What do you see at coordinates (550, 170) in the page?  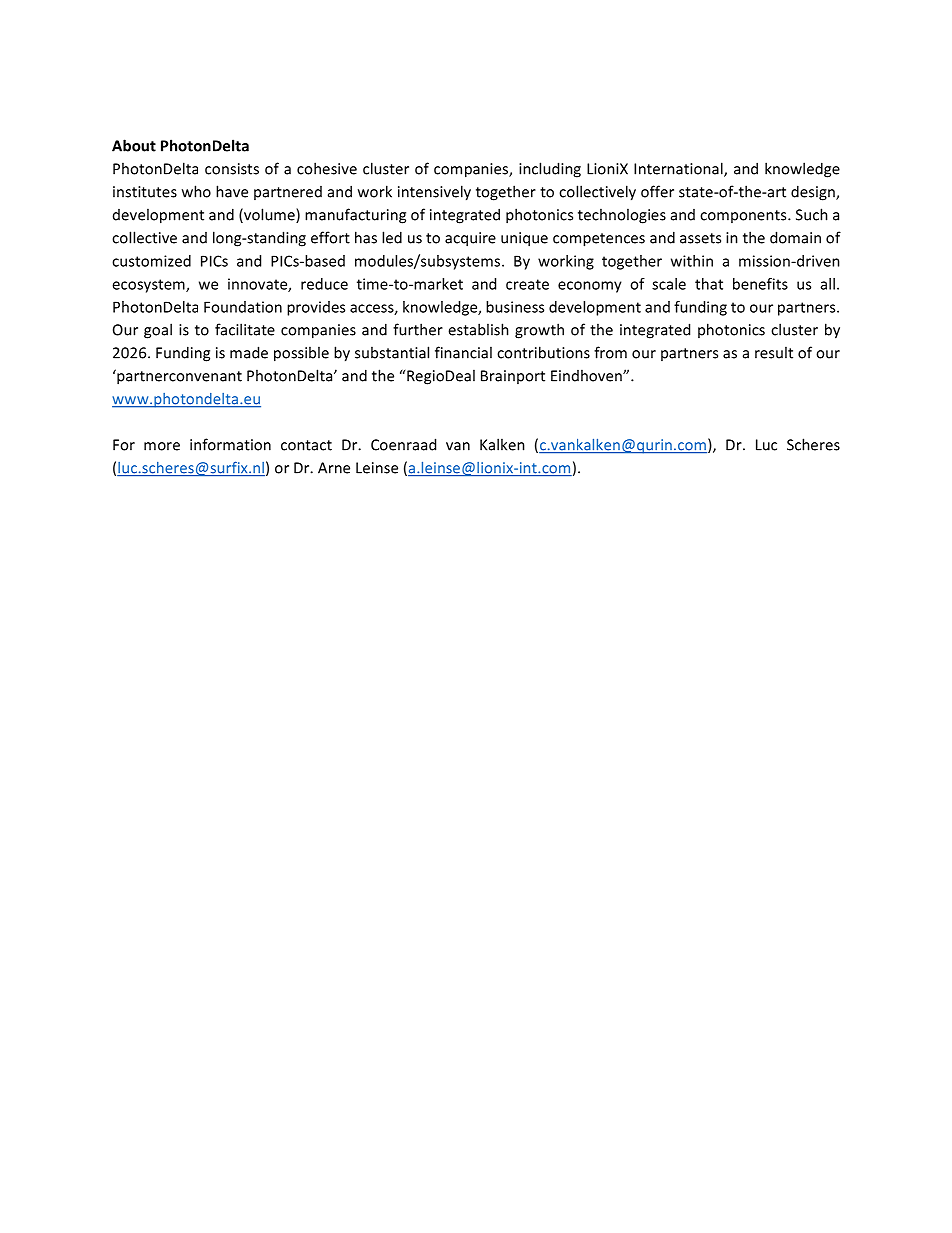 I see `including` at bounding box center [550, 170].
